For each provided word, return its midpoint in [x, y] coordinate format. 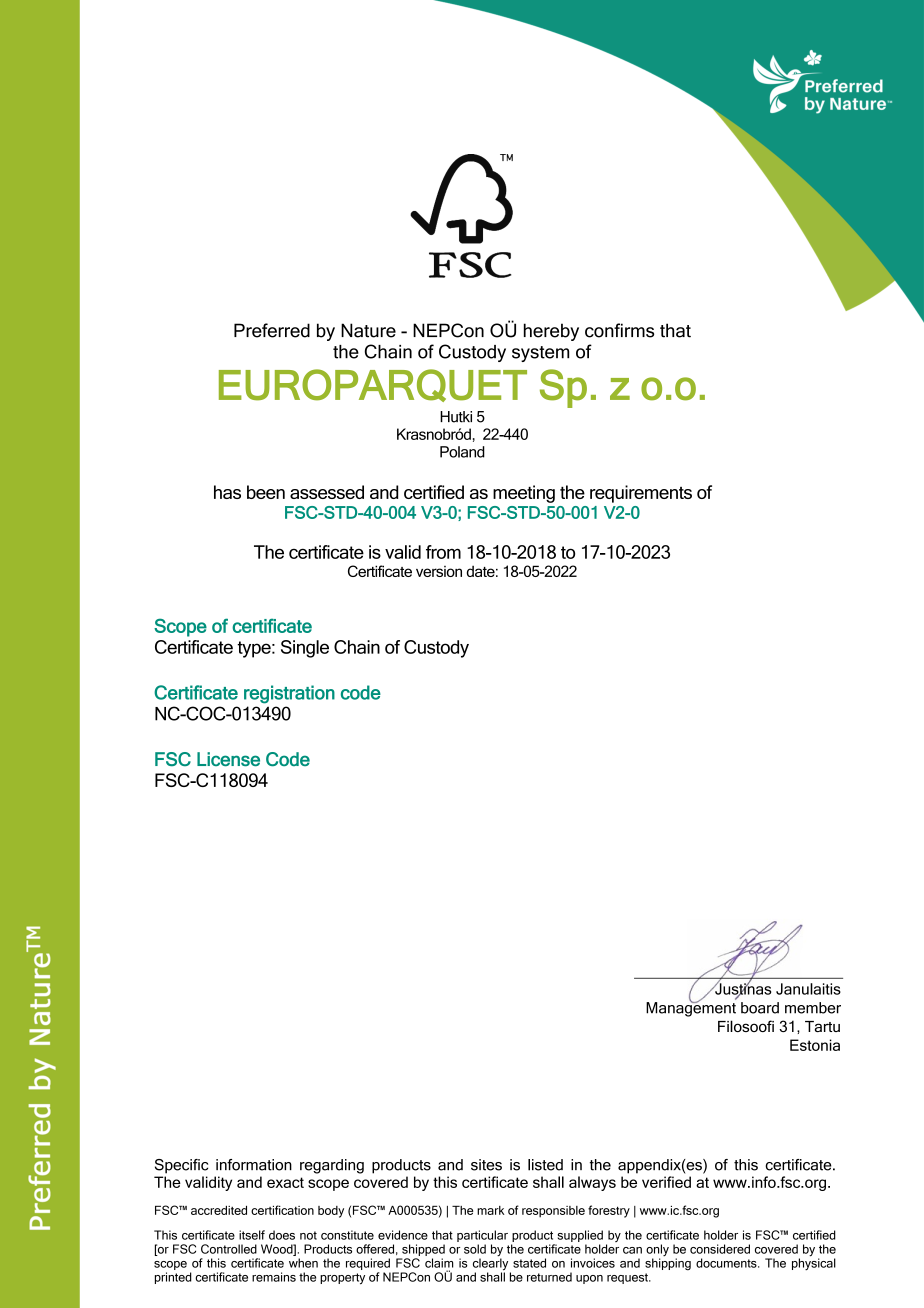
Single [305, 649]
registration [289, 694]
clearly [492, 1264]
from [443, 552]
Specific [181, 1166]
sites [486, 1165]
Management [691, 1008]
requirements [641, 494]
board [760, 1008]
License [228, 759]
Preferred [272, 330]
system [540, 354]
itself [252, 1235]
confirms [619, 330]
